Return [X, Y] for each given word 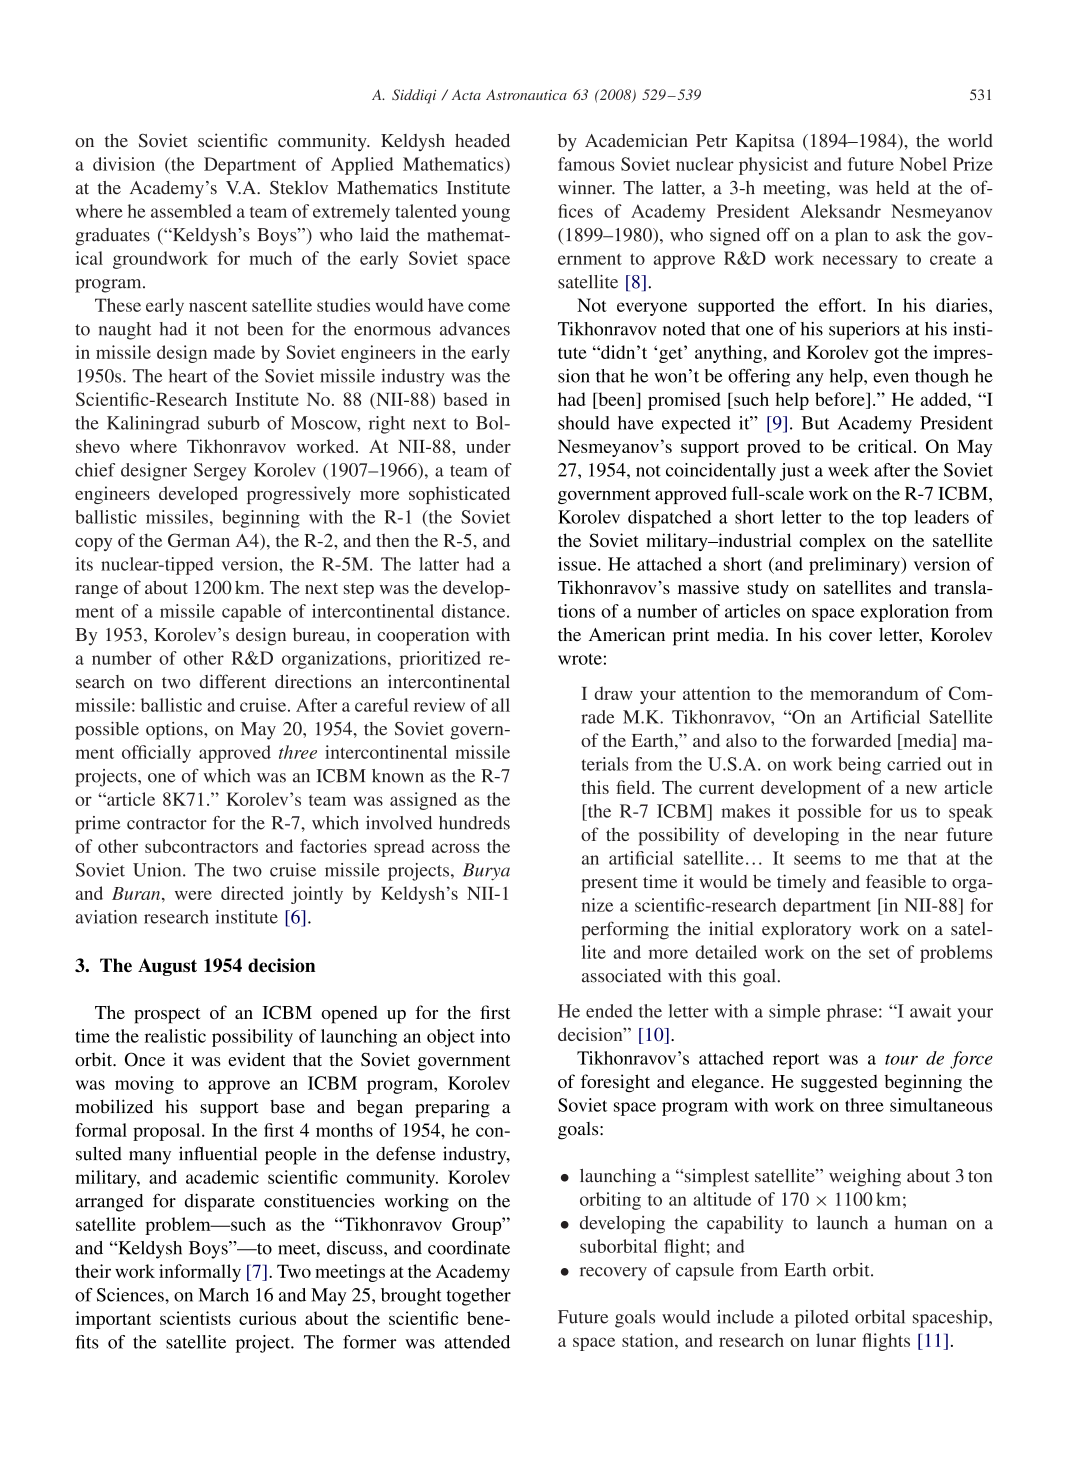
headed [482, 140]
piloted [822, 1319]
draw [613, 693]
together [478, 1297]
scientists [195, 1318]
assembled [191, 211]
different [232, 681]
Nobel [923, 164]
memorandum [864, 693]
